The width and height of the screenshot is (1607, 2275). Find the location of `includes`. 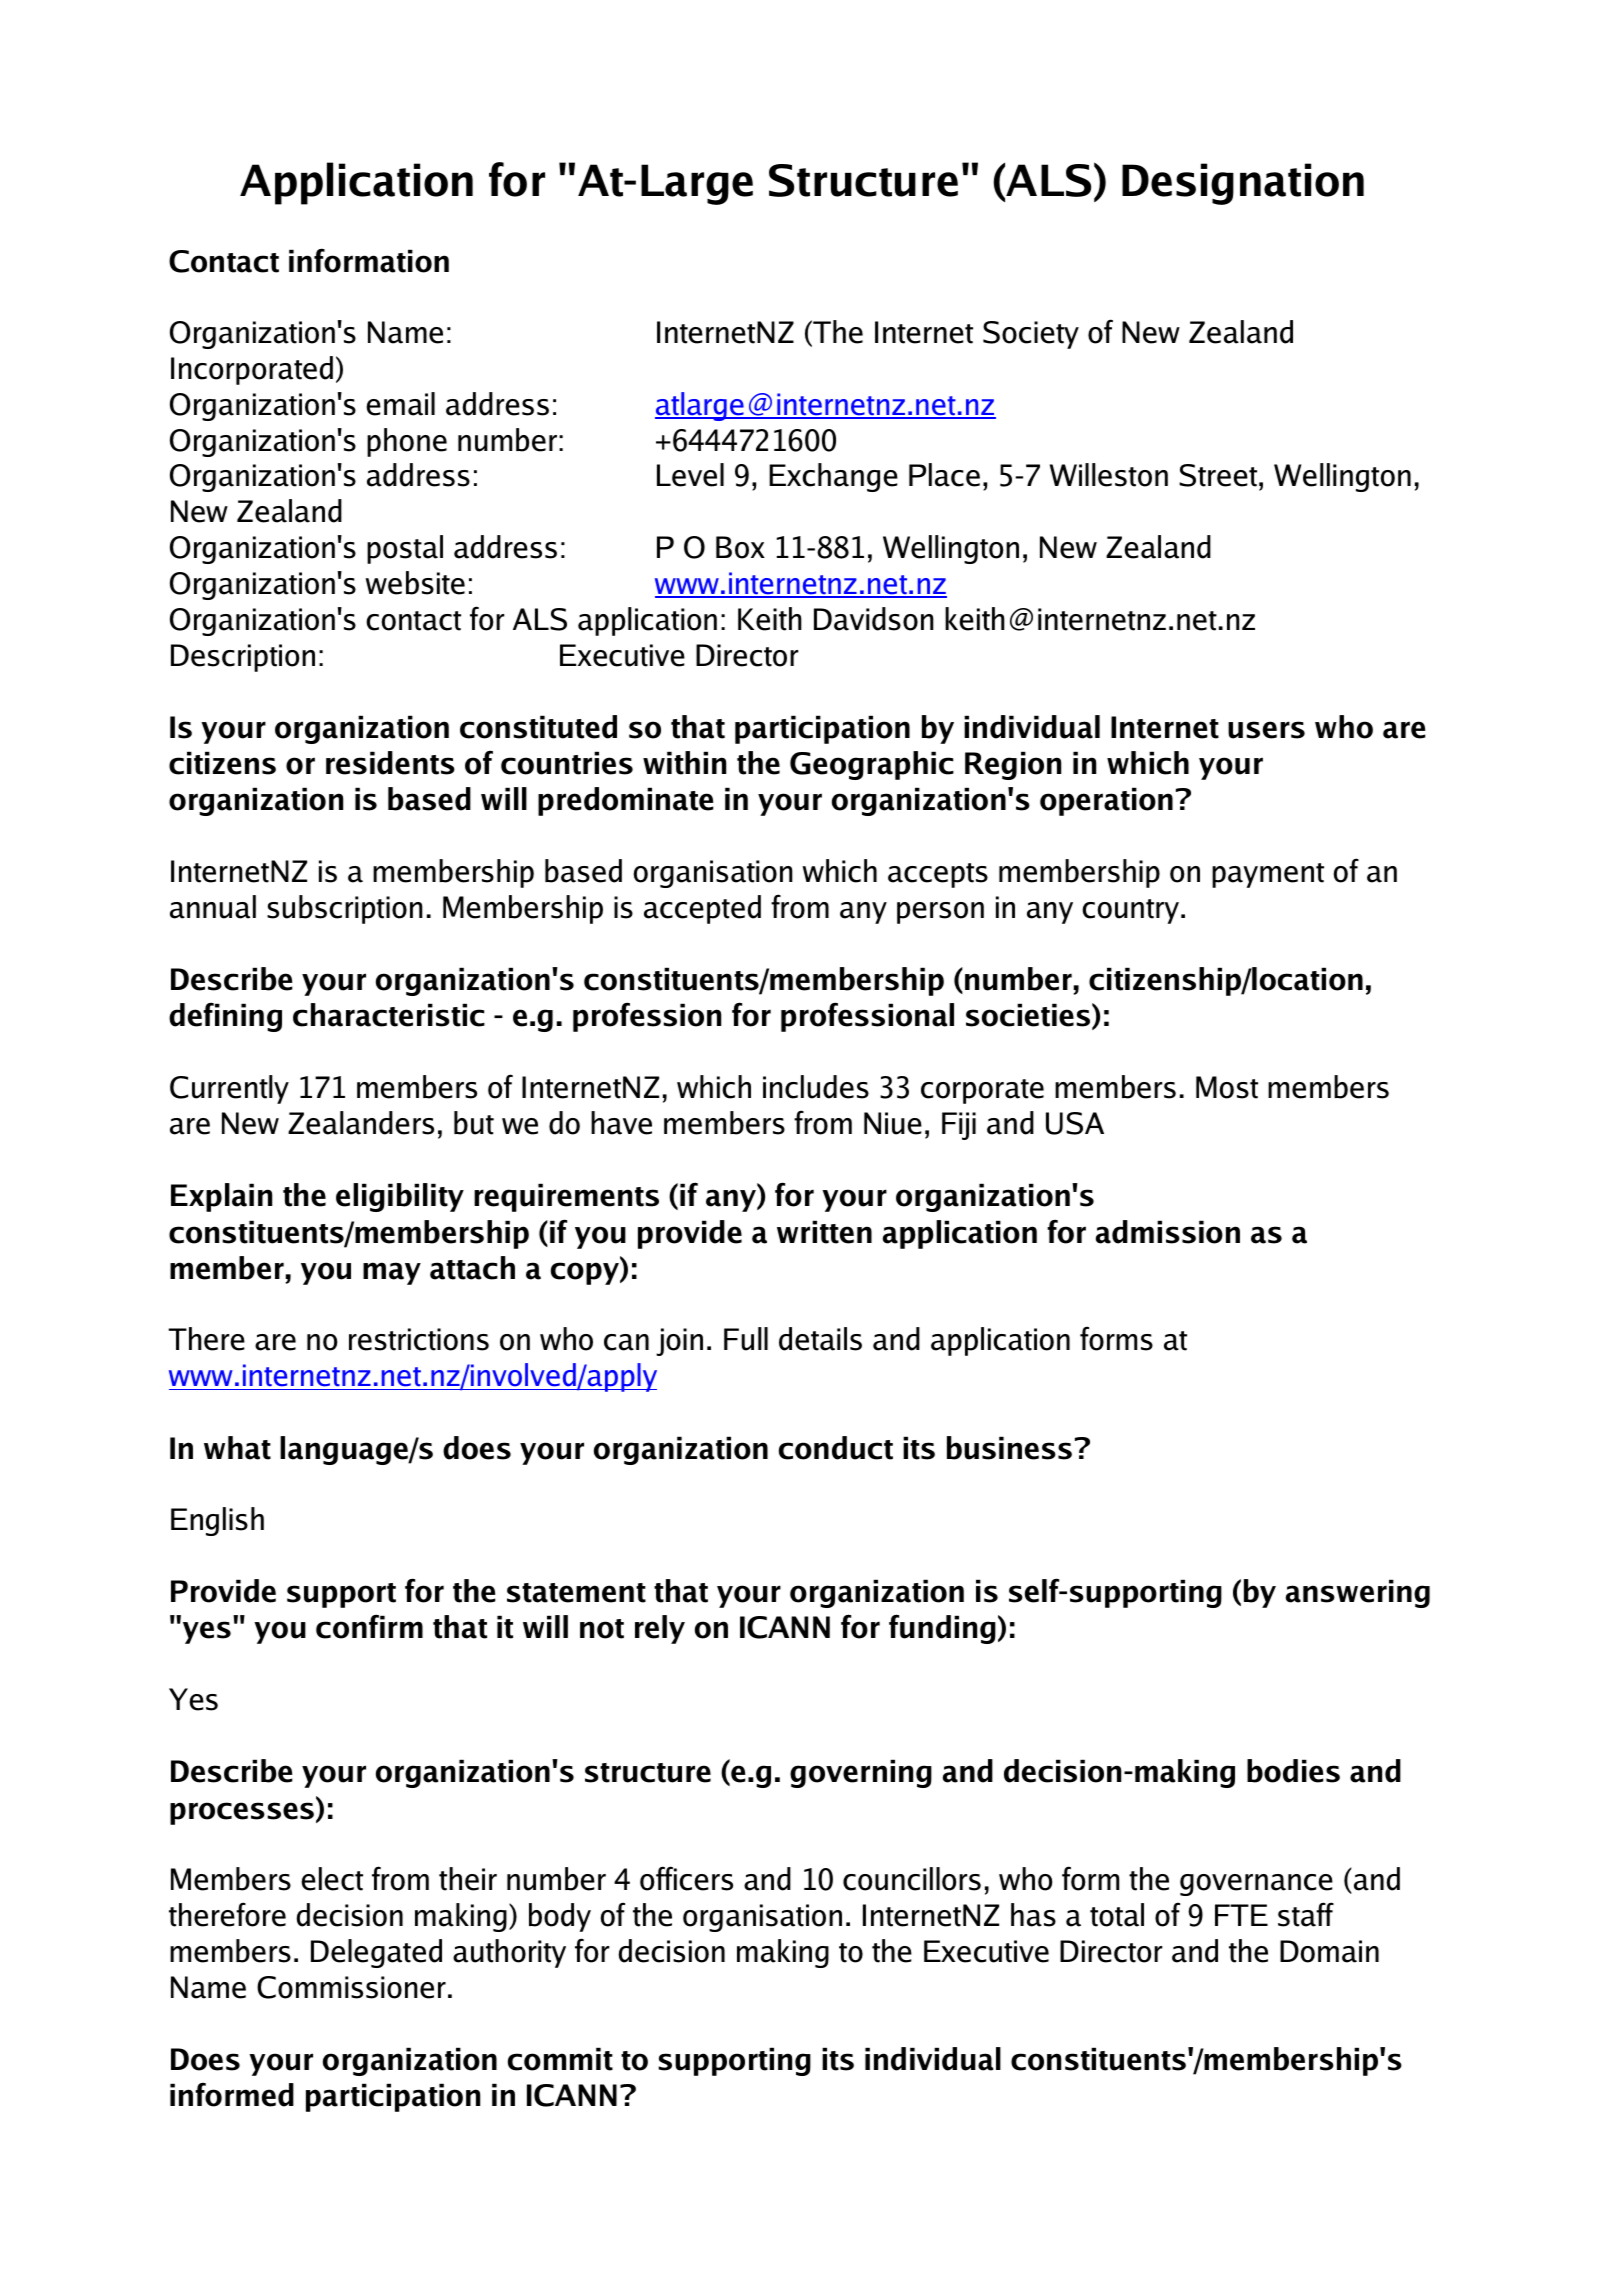

includes is located at coordinates (816, 1087).
